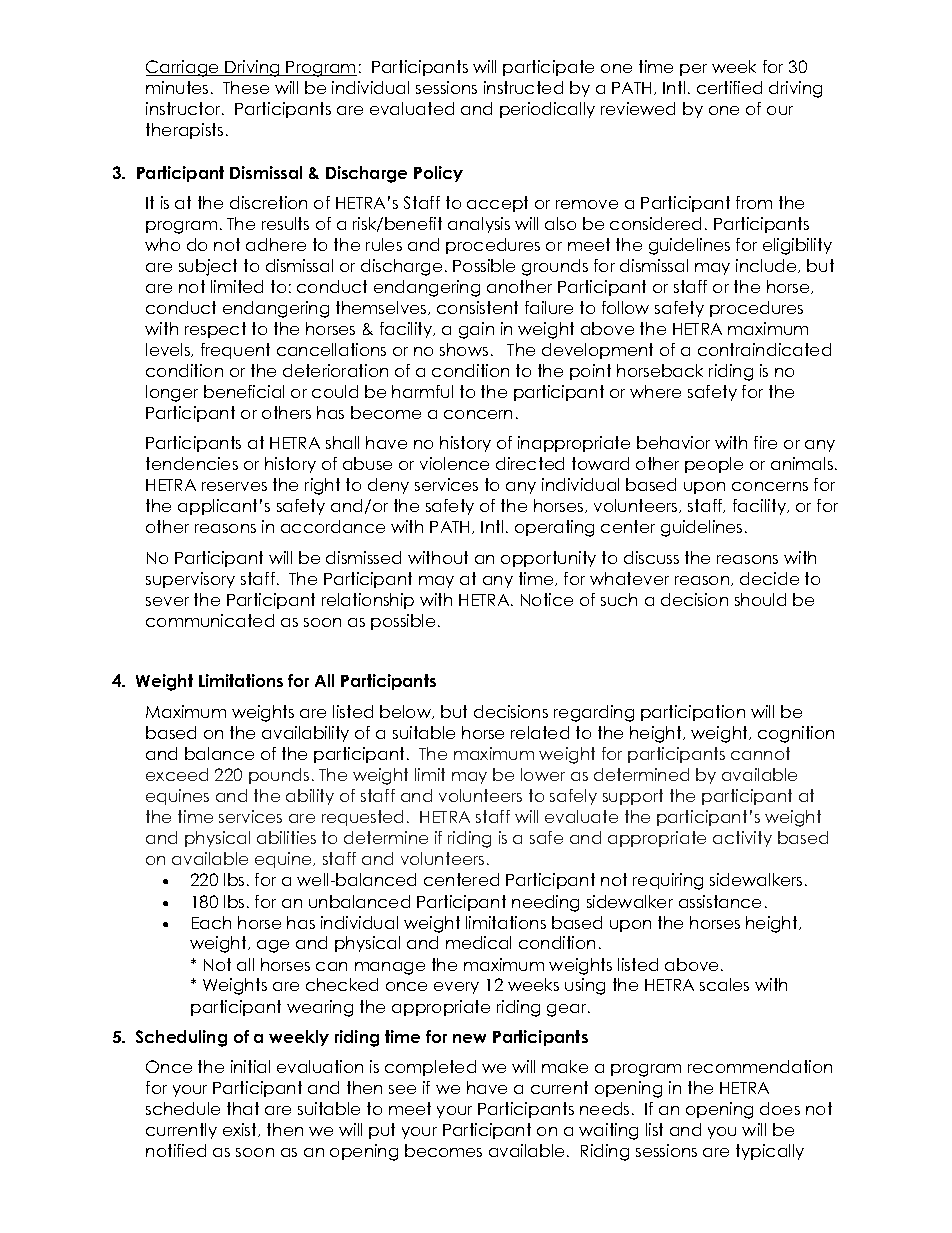 Image resolution: width=952 pixels, height=1233 pixels. I want to click on activity, so click(742, 839).
